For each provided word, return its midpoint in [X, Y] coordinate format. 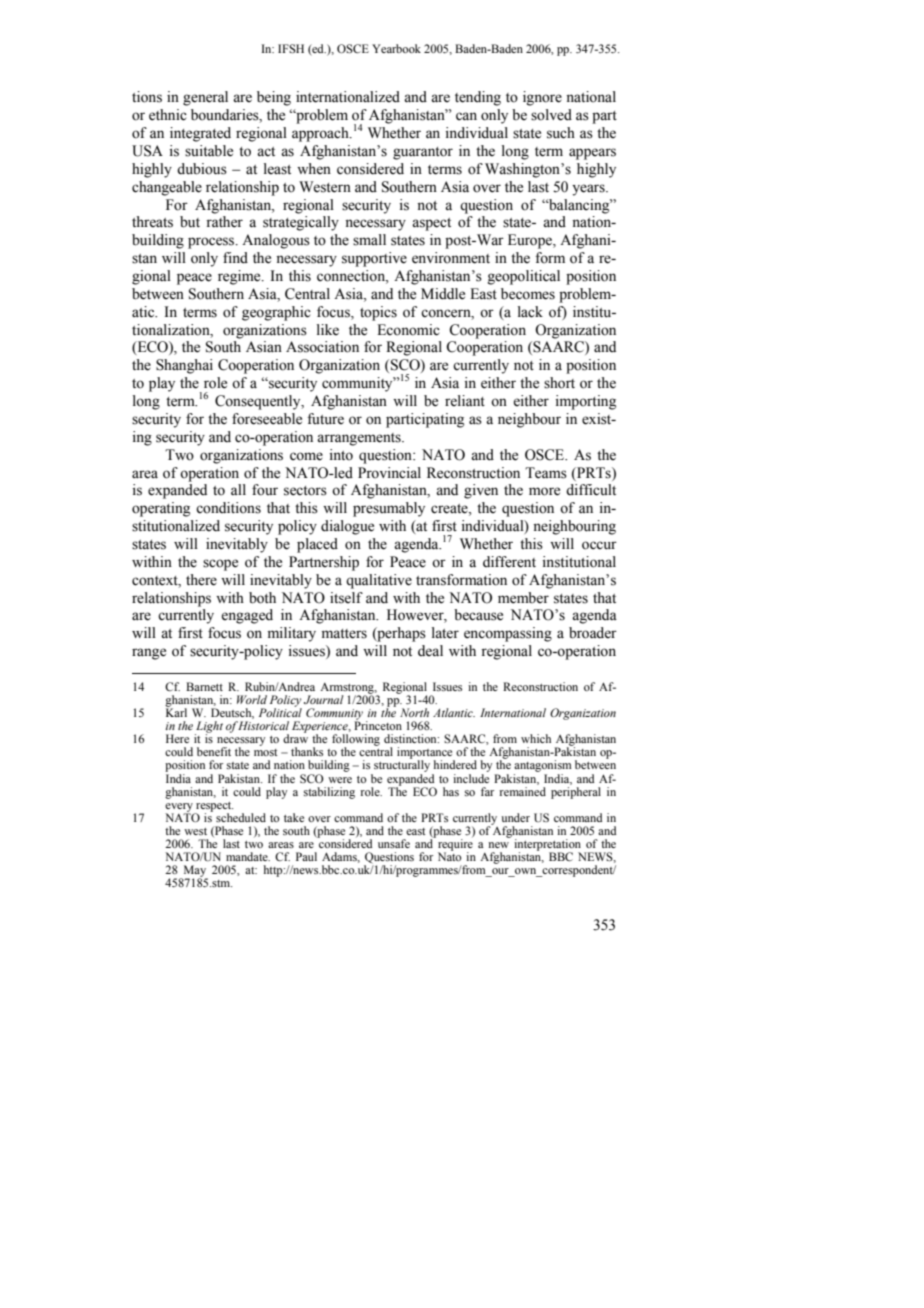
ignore [542, 98]
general [205, 98]
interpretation [547, 846]
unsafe [394, 843]
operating [161, 509]
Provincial [389, 473]
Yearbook [396, 48]
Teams [546, 473]
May [194, 872]
